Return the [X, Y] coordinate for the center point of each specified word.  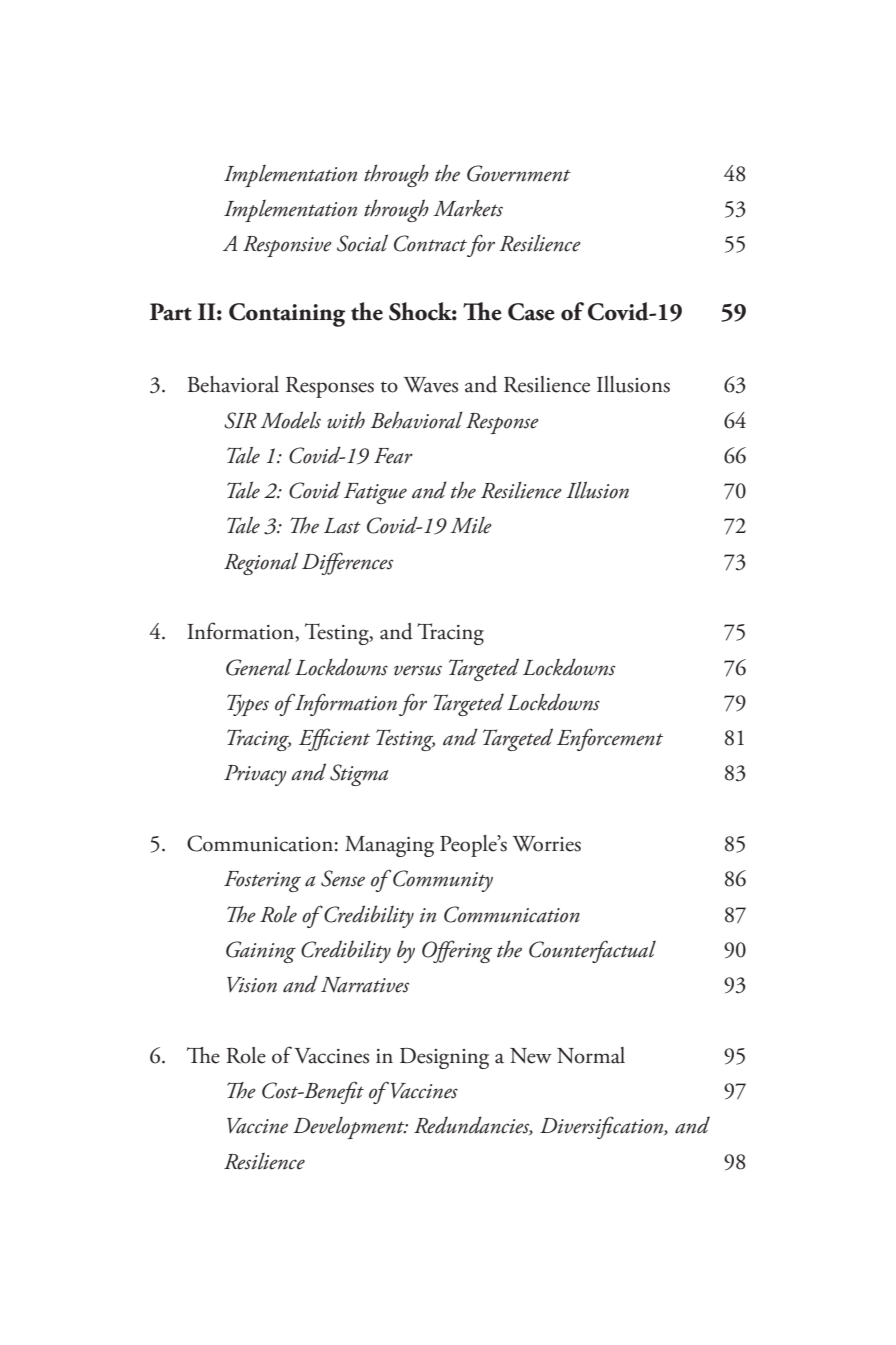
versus [418, 670]
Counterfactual [592, 951]
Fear [393, 456]
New [531, 1056]
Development [350, 1128]
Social [362, 243]
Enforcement [610, 739]
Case [531, 312]
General [259, 667]
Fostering [262, 881]
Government [519, 173]
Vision [252, 985]
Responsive [287, 246]
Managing [389, 846]
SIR [240, 420]
